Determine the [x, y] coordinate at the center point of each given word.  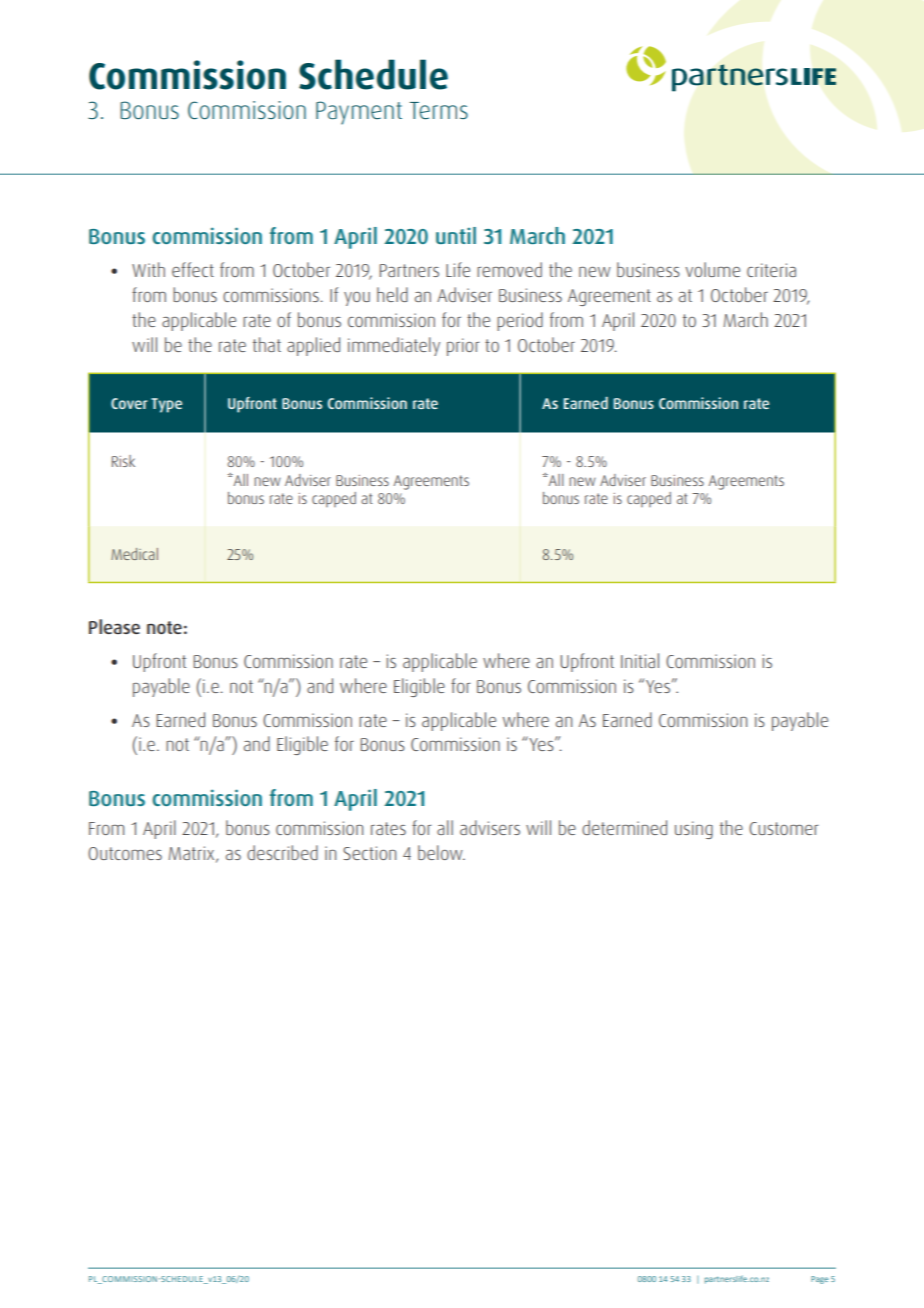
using [694, 830]
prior [463, 347]
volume [712, 269]
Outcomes [125, 853]
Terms [439, 111]
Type [166, 405]
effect [193, 269]
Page [819, 1280]
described [282, 852]
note [164, 627]
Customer [784, 828]
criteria [771, 270]
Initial [640, 660]
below [441, 852]
